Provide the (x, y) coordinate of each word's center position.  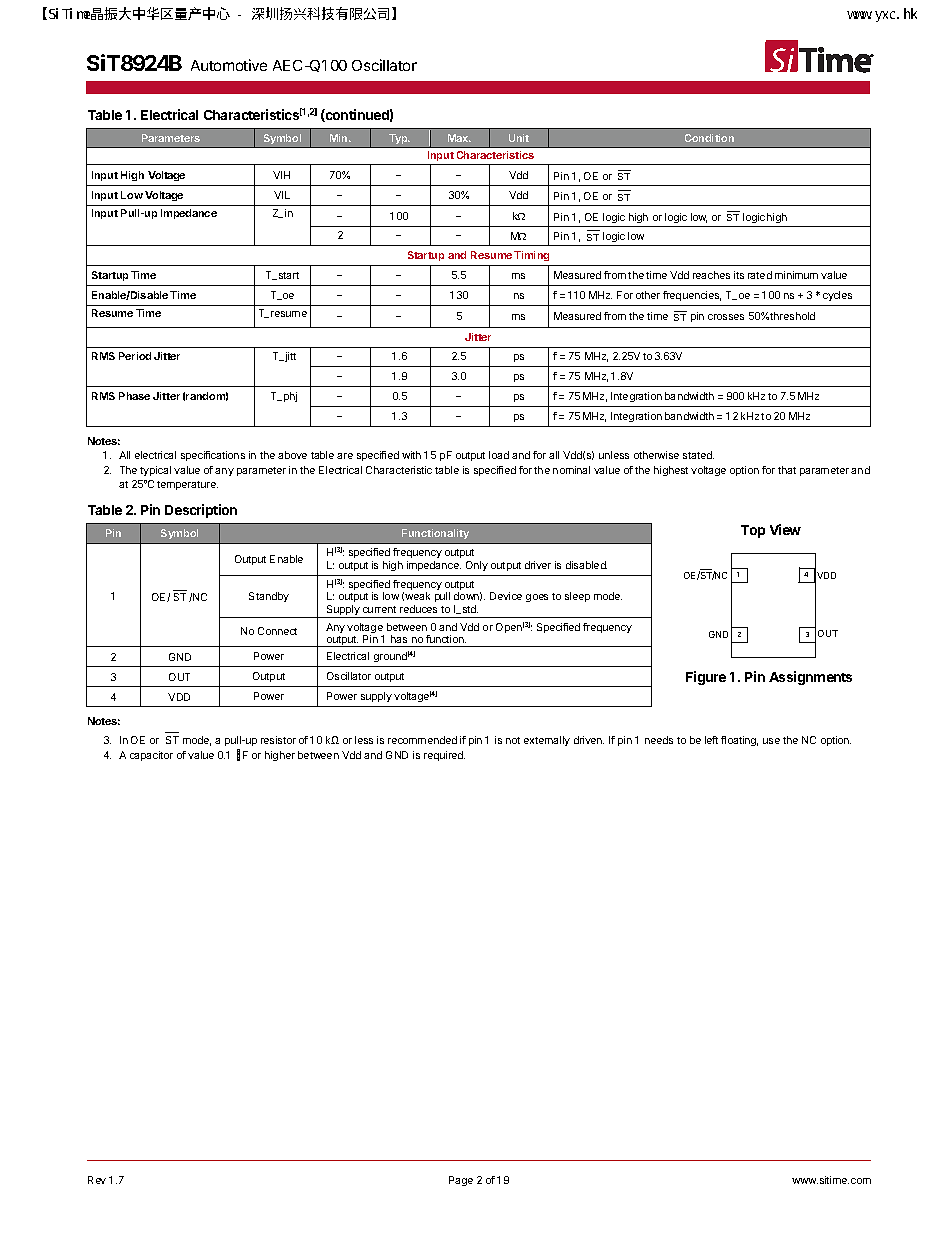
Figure (706, 678)
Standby (269, 597)
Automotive (229, 65)
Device (506, 596)
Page (461, 1181)
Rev (97, 1180)
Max (459, 138)
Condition (709, 138)
